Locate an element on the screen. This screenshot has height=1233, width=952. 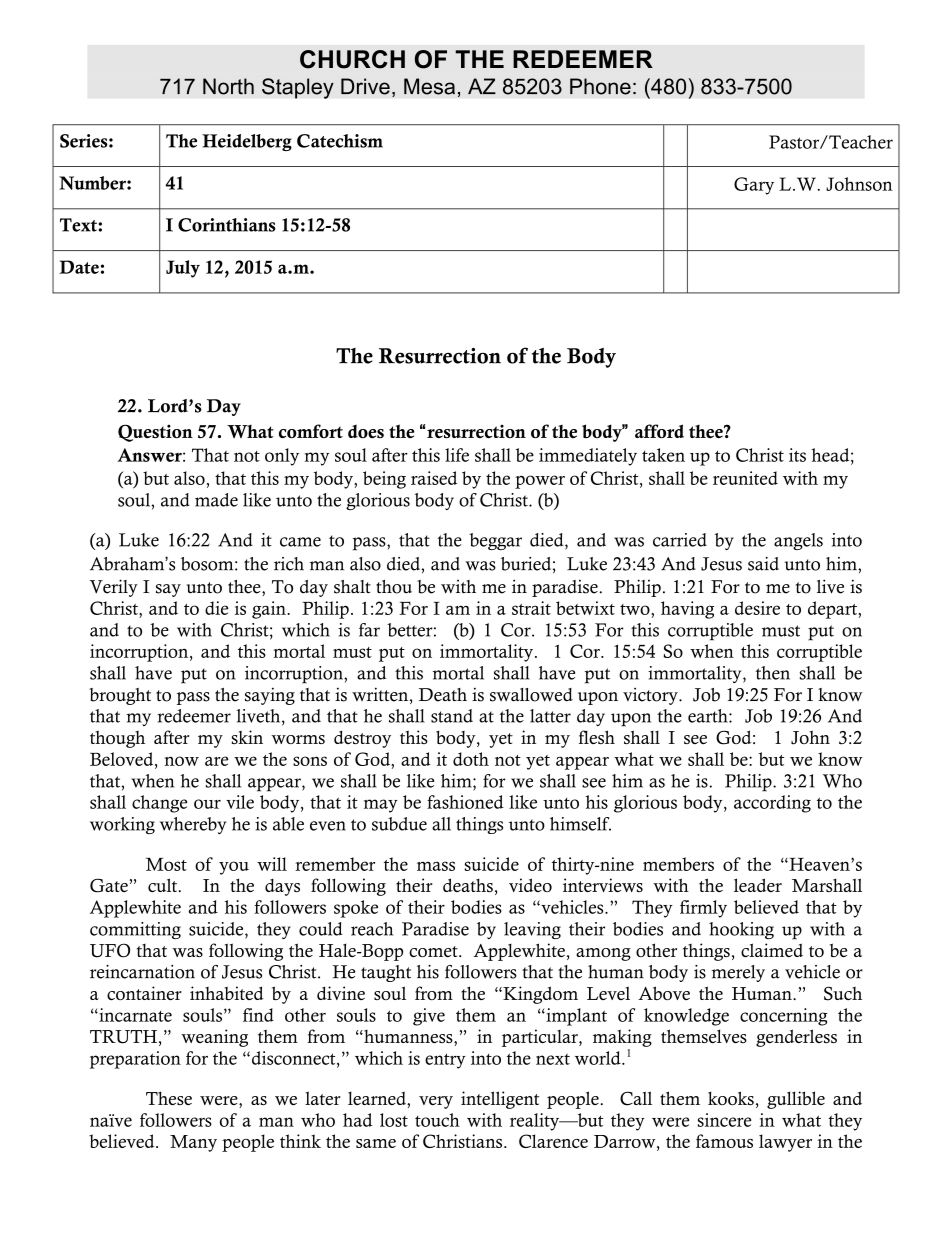
desire is located at coordinates (757, 608).
